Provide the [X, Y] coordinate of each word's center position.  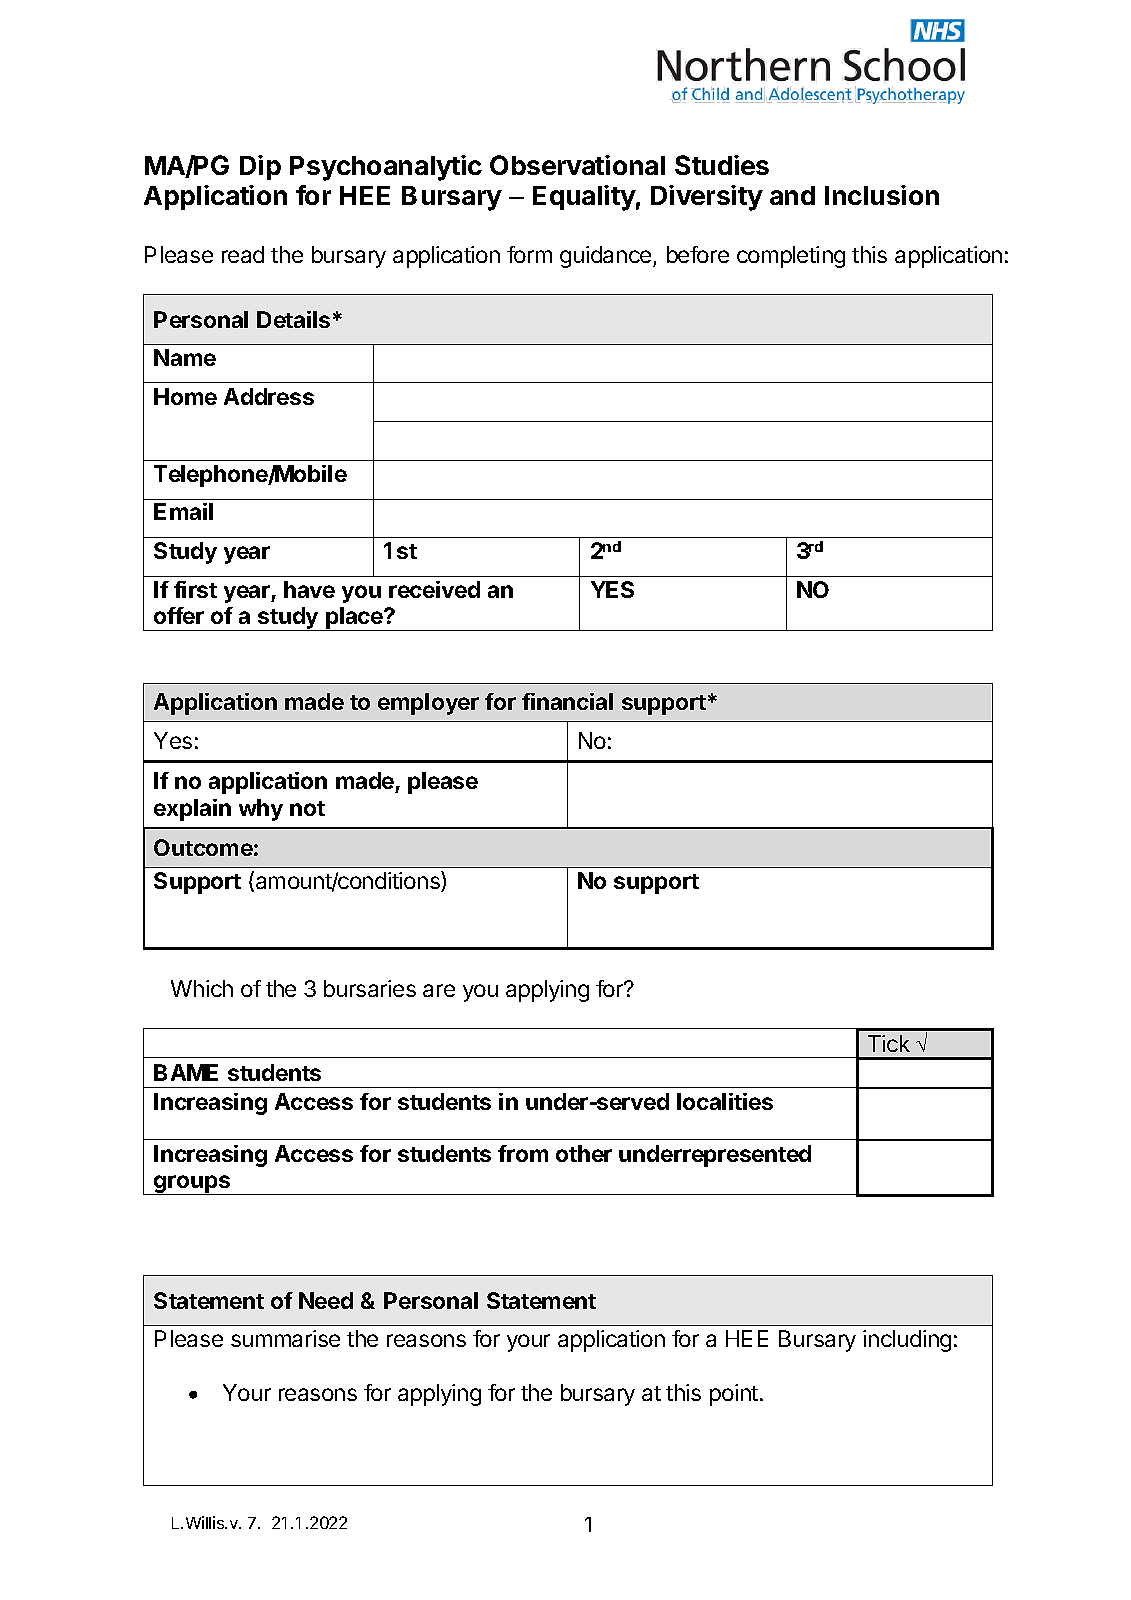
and [792, 195]
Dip [260, 167]
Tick [889, 1043]
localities [725, 1101]
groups [192, 1185]
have [309, 589]
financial [567, 701]
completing [791, 257]
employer [428, 704]
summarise [285, 1338]
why [261, 810]
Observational [577, 165]
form [529, 254]
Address [269, 396]
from [523, 1153]
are [439, 990]
